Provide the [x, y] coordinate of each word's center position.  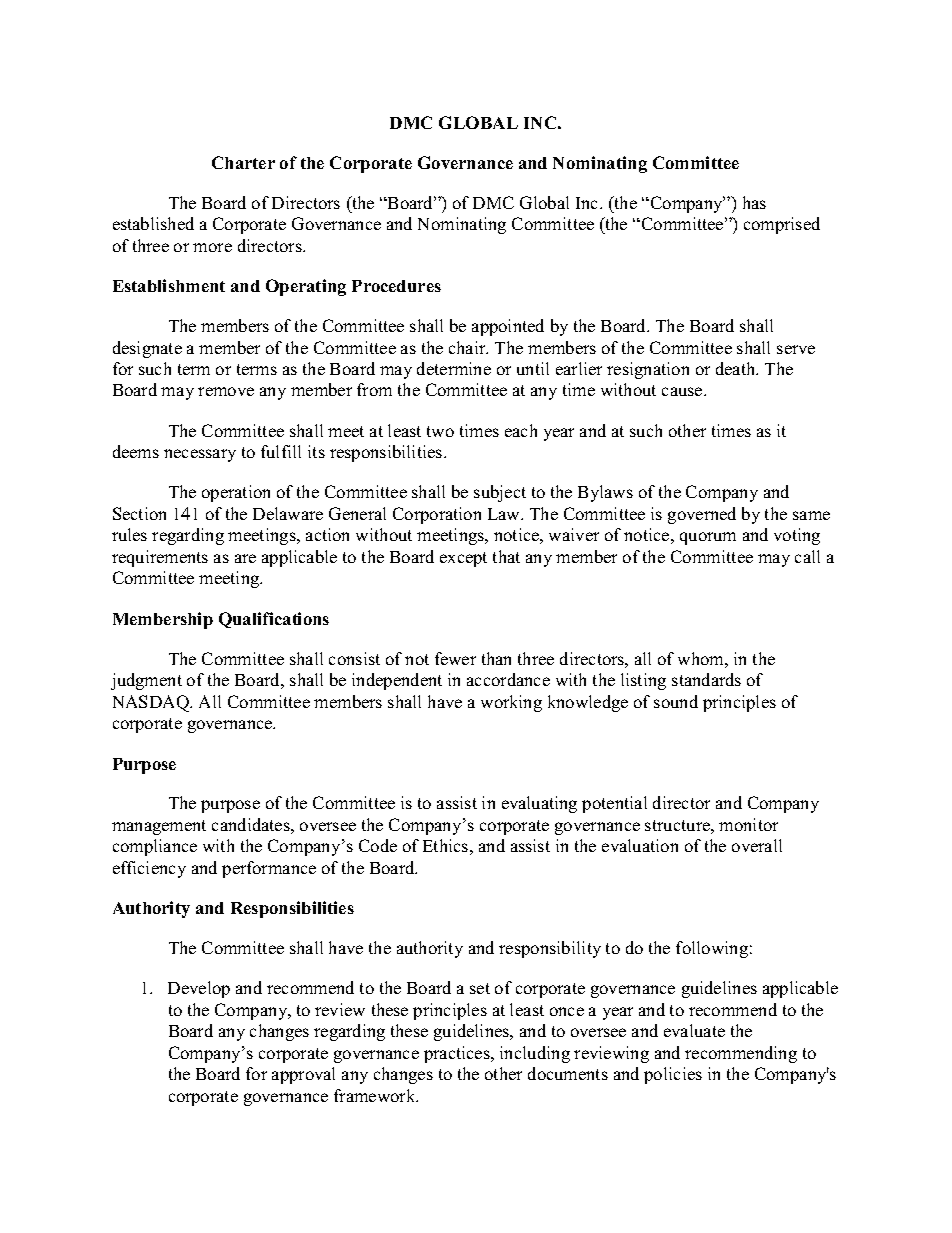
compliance [155, 847]
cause [683, 391]
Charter [243, 162]
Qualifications [274, 620]
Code [378, 845]
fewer [455, 658]
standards [706, 679]
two [440, 431]
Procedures [396, 286]
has [754, 202]
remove [226, 391]
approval [303, 1075]
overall [757, 845]
